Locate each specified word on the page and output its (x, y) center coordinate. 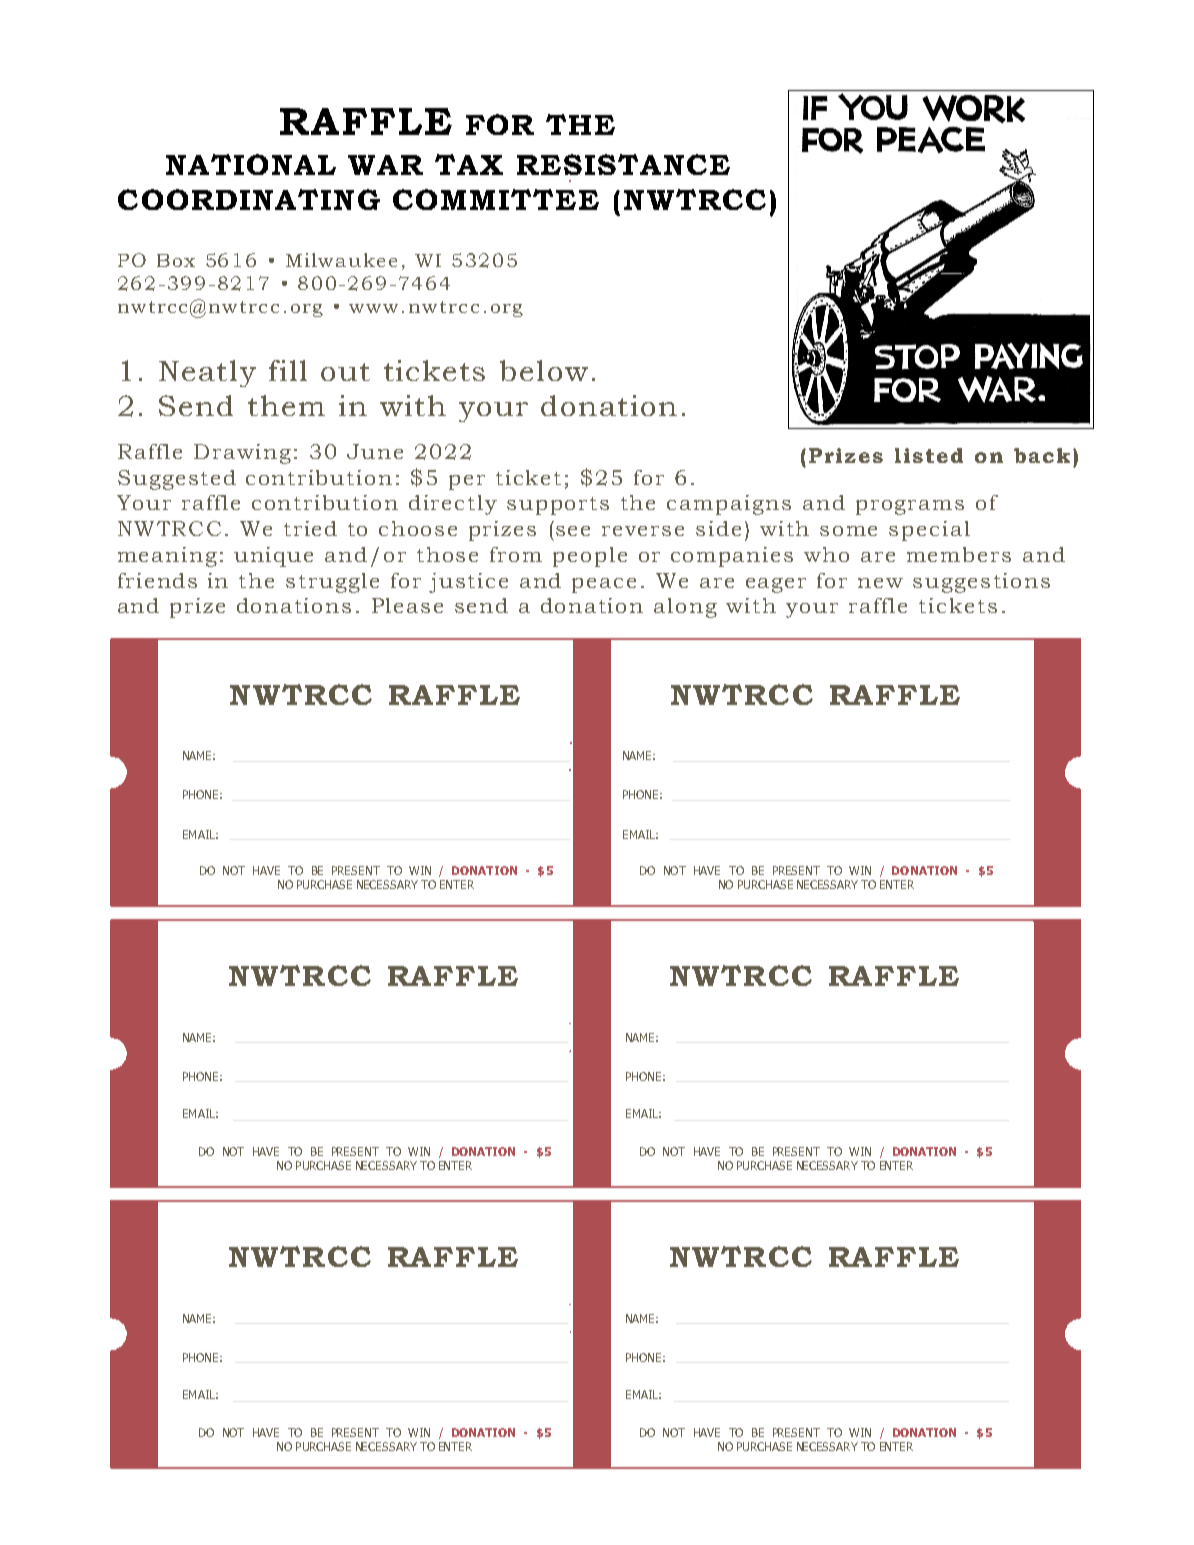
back (1042, 455)
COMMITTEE (496, 199)
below (544, 370)
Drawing (242, 454)
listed (929, 455)
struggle (332, 583)
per (467, 482)
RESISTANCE (623, 164)
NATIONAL (251, 164)
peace (604, 585)
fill (288, 370)
